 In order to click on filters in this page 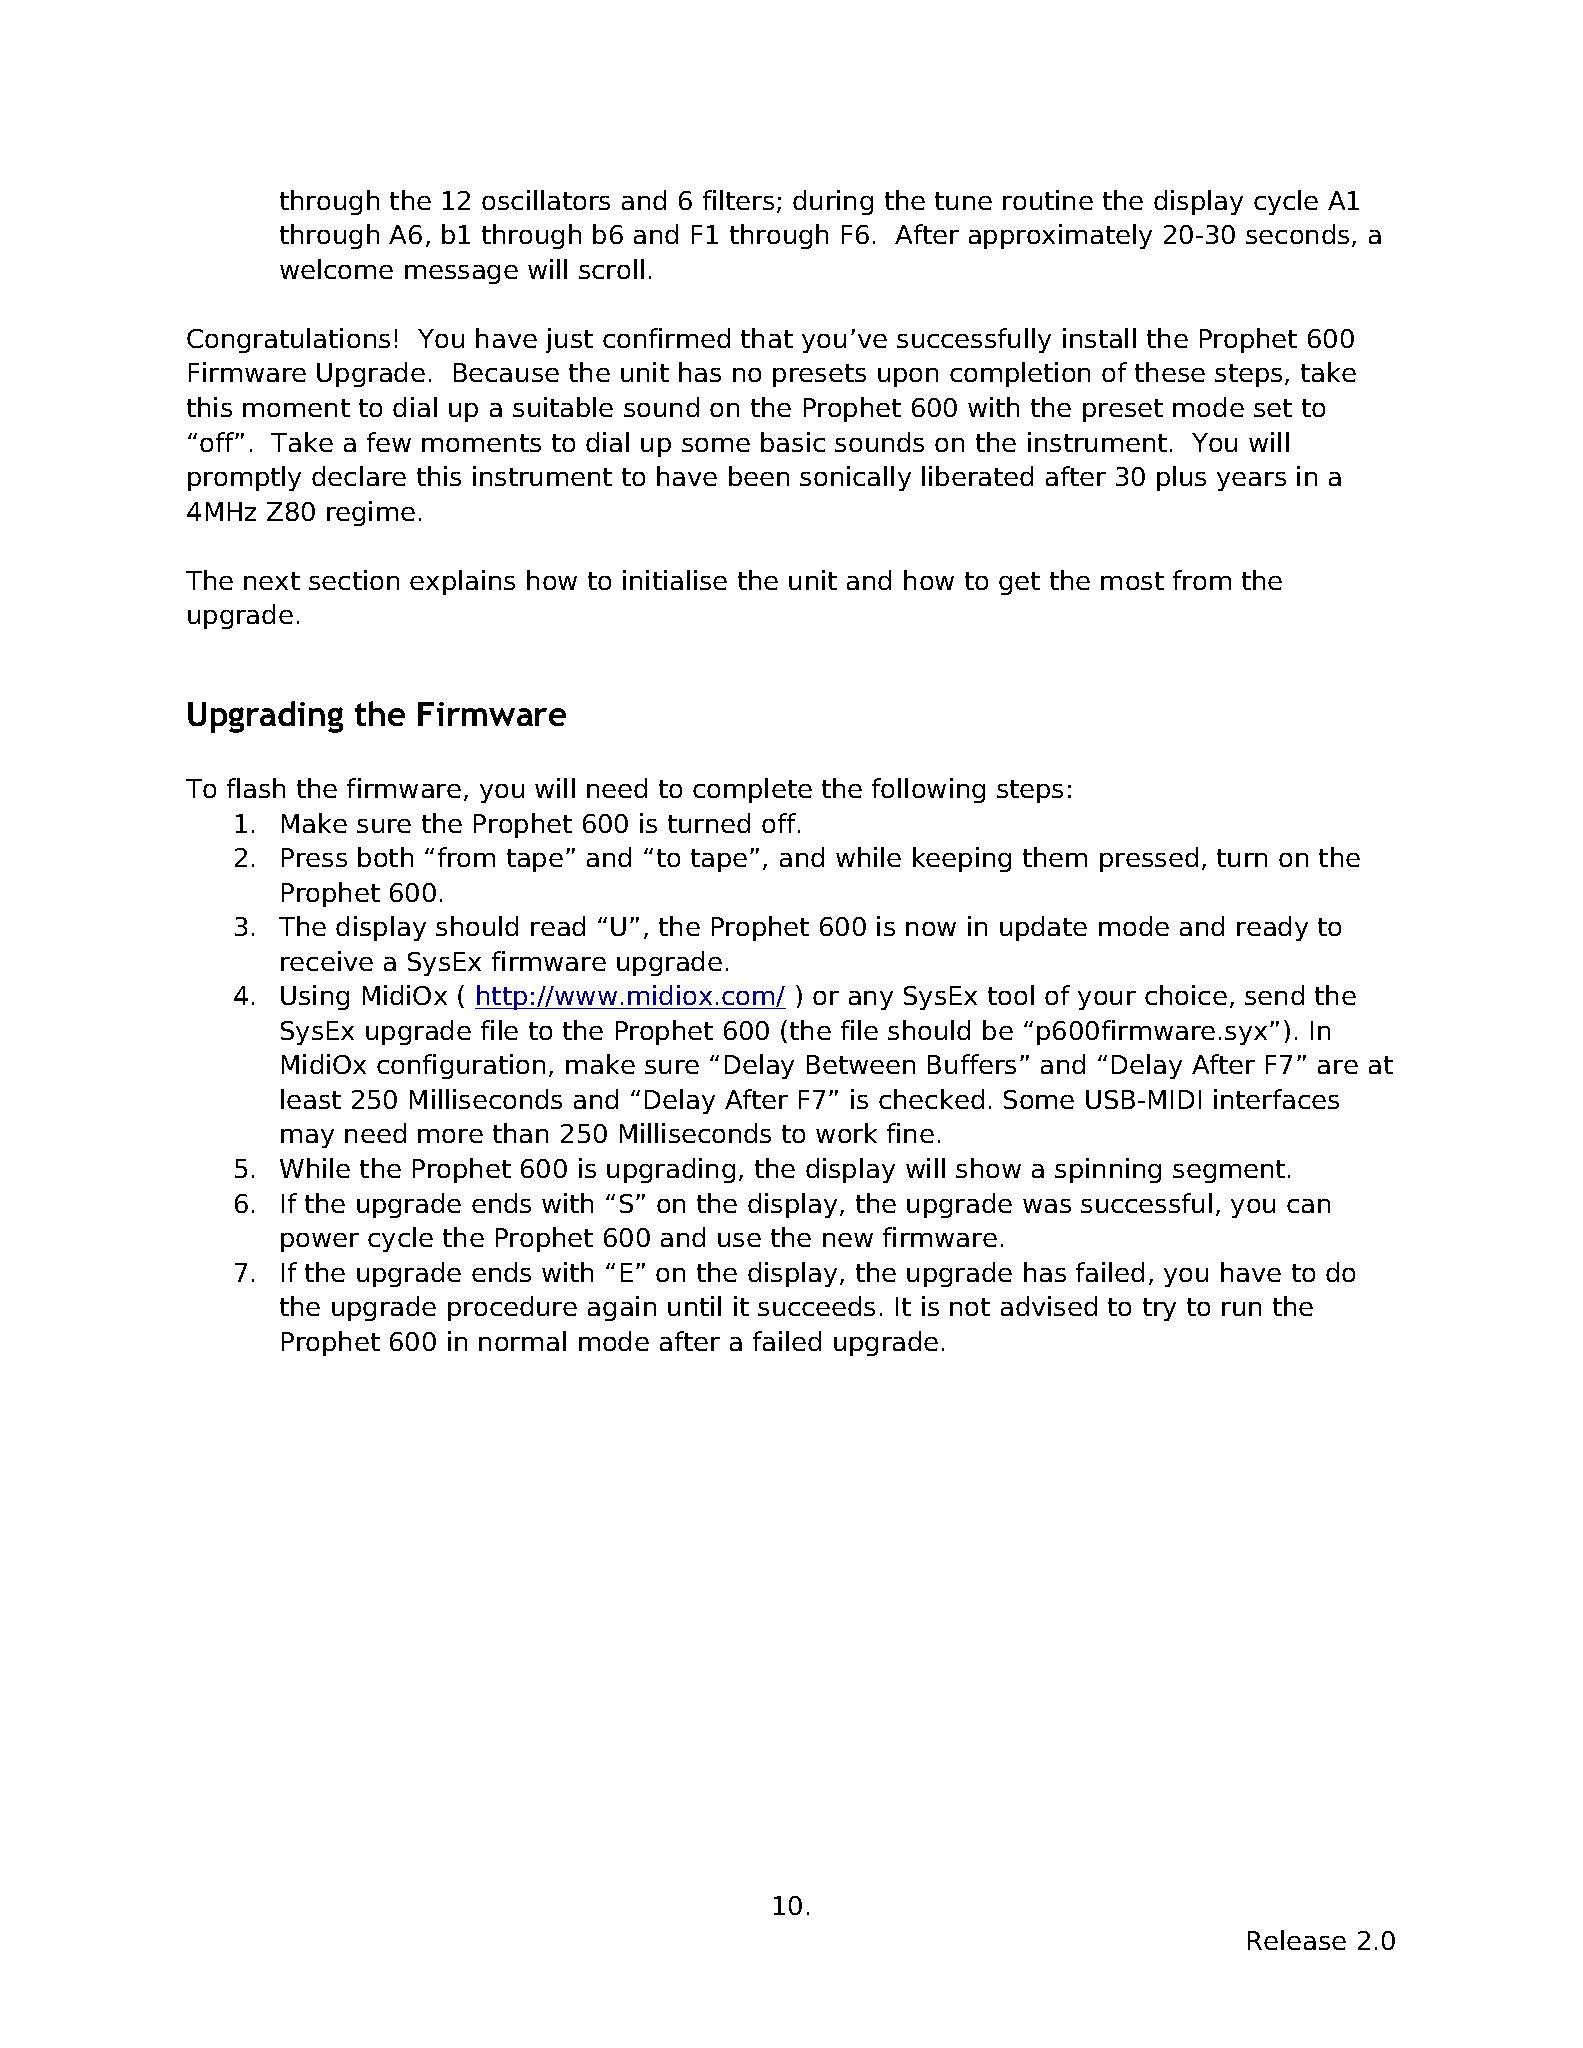, I will do `click(738, 200)`.
